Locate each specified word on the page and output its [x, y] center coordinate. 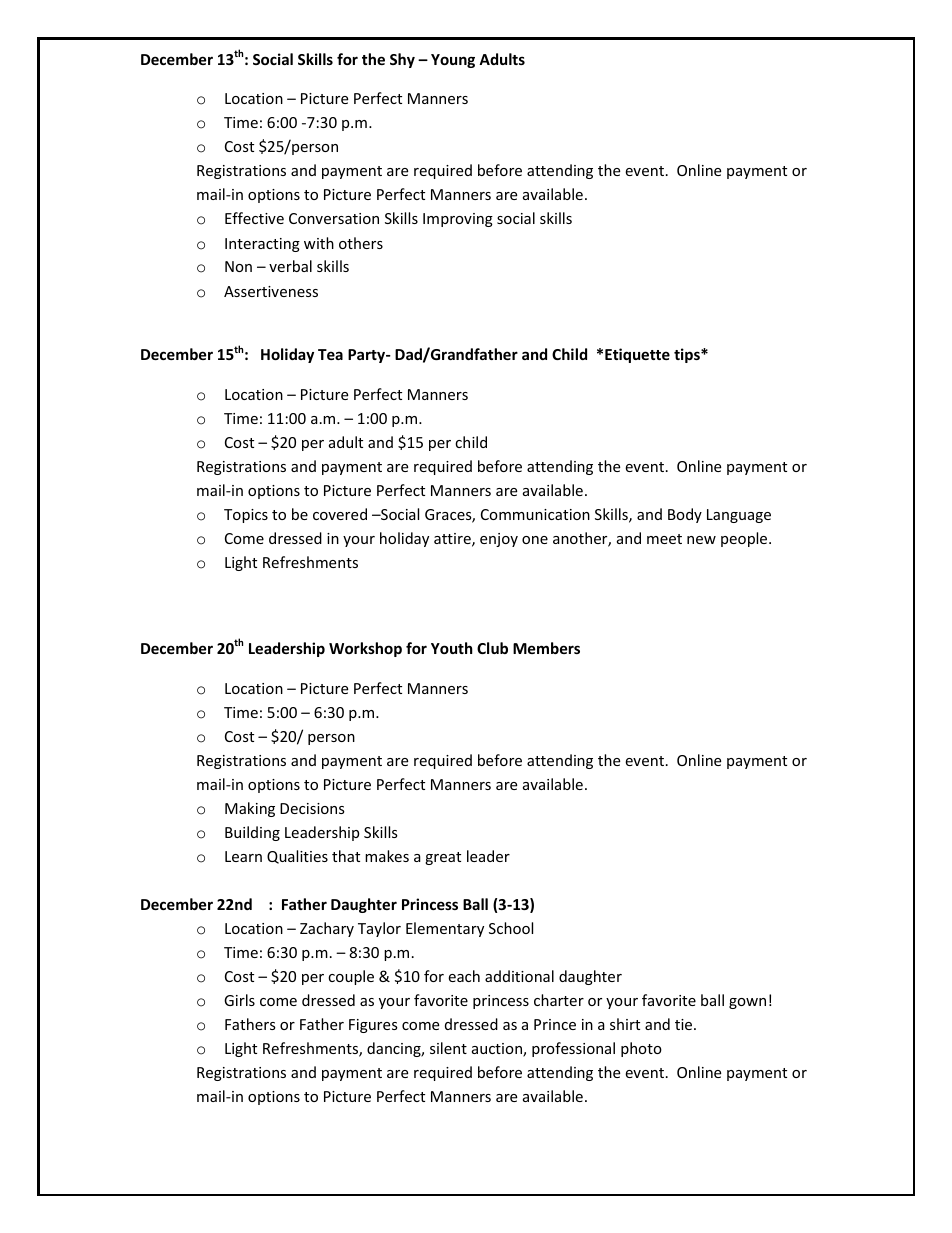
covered [340, 514]
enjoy [499, 540]
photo [641, 1049]
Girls [239, 1000]
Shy [402, 60]
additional [519, 976]
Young [453, 61]
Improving [458, 220]
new [701, 540]
